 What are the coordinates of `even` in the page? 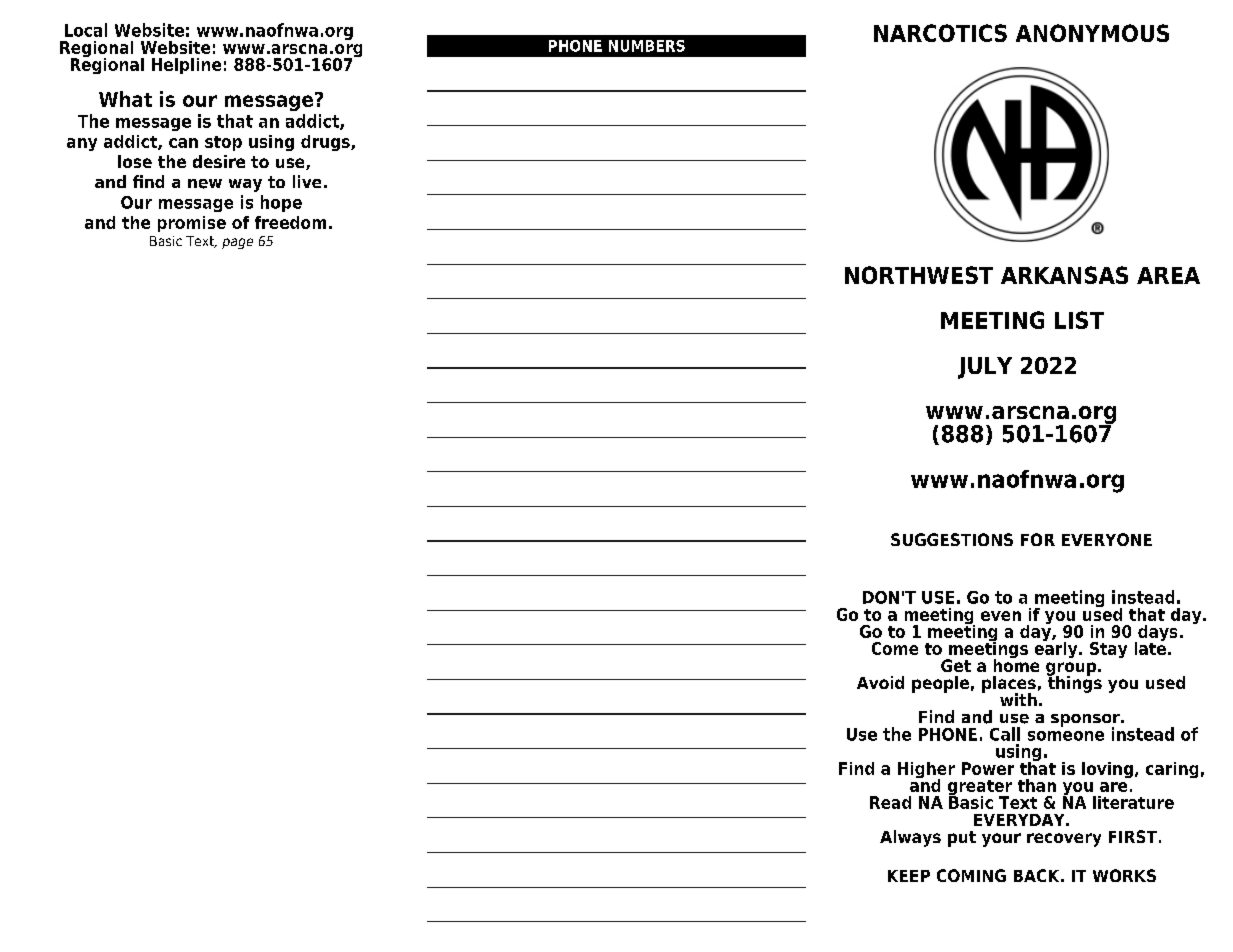 It's located at (1001, 616).
